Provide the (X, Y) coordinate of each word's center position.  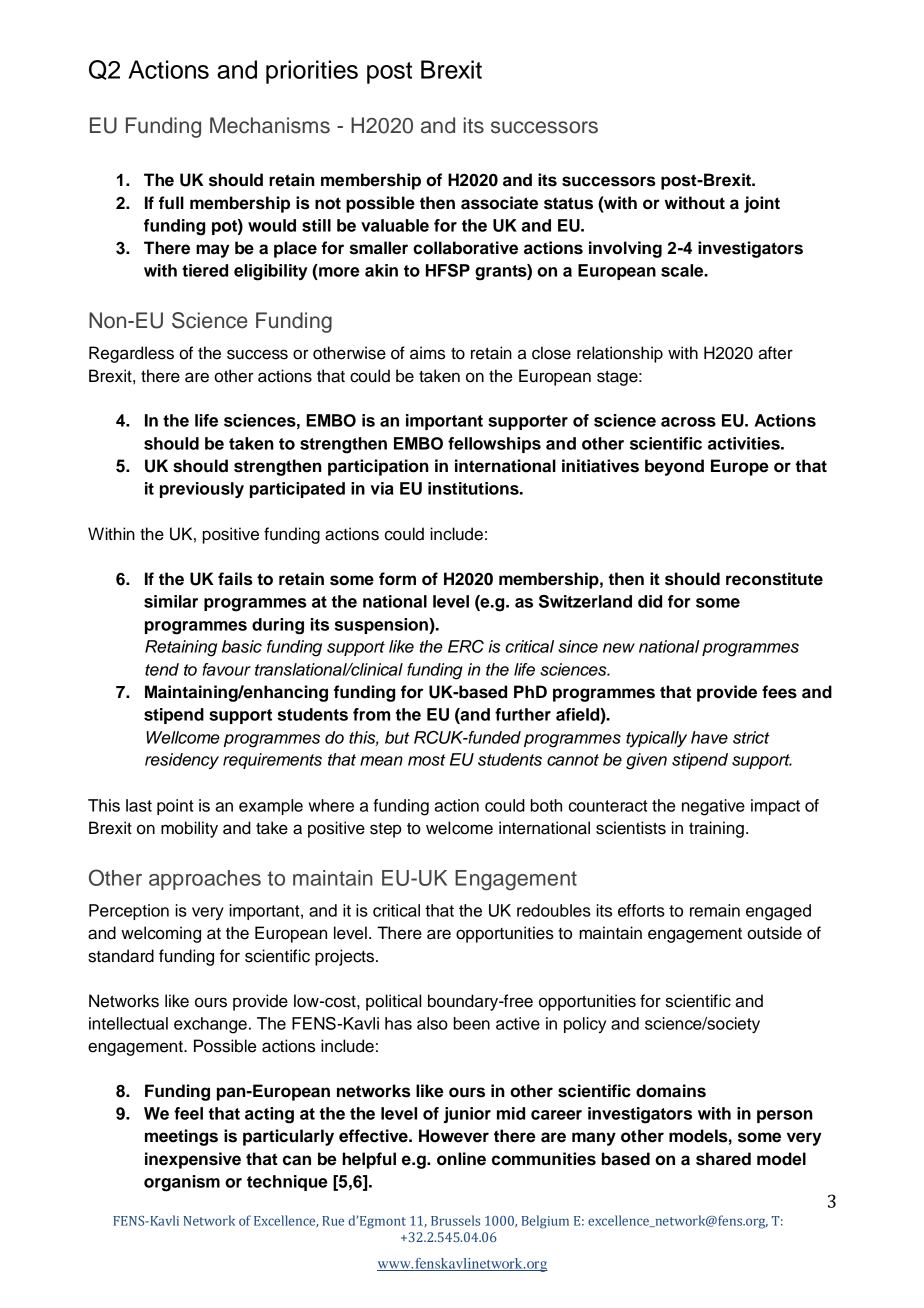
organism (182, 1183)
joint (762, 204)
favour (226, 669)
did (650, 601)
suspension (382, 626)
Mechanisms (270, 125)
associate (499, 203)
